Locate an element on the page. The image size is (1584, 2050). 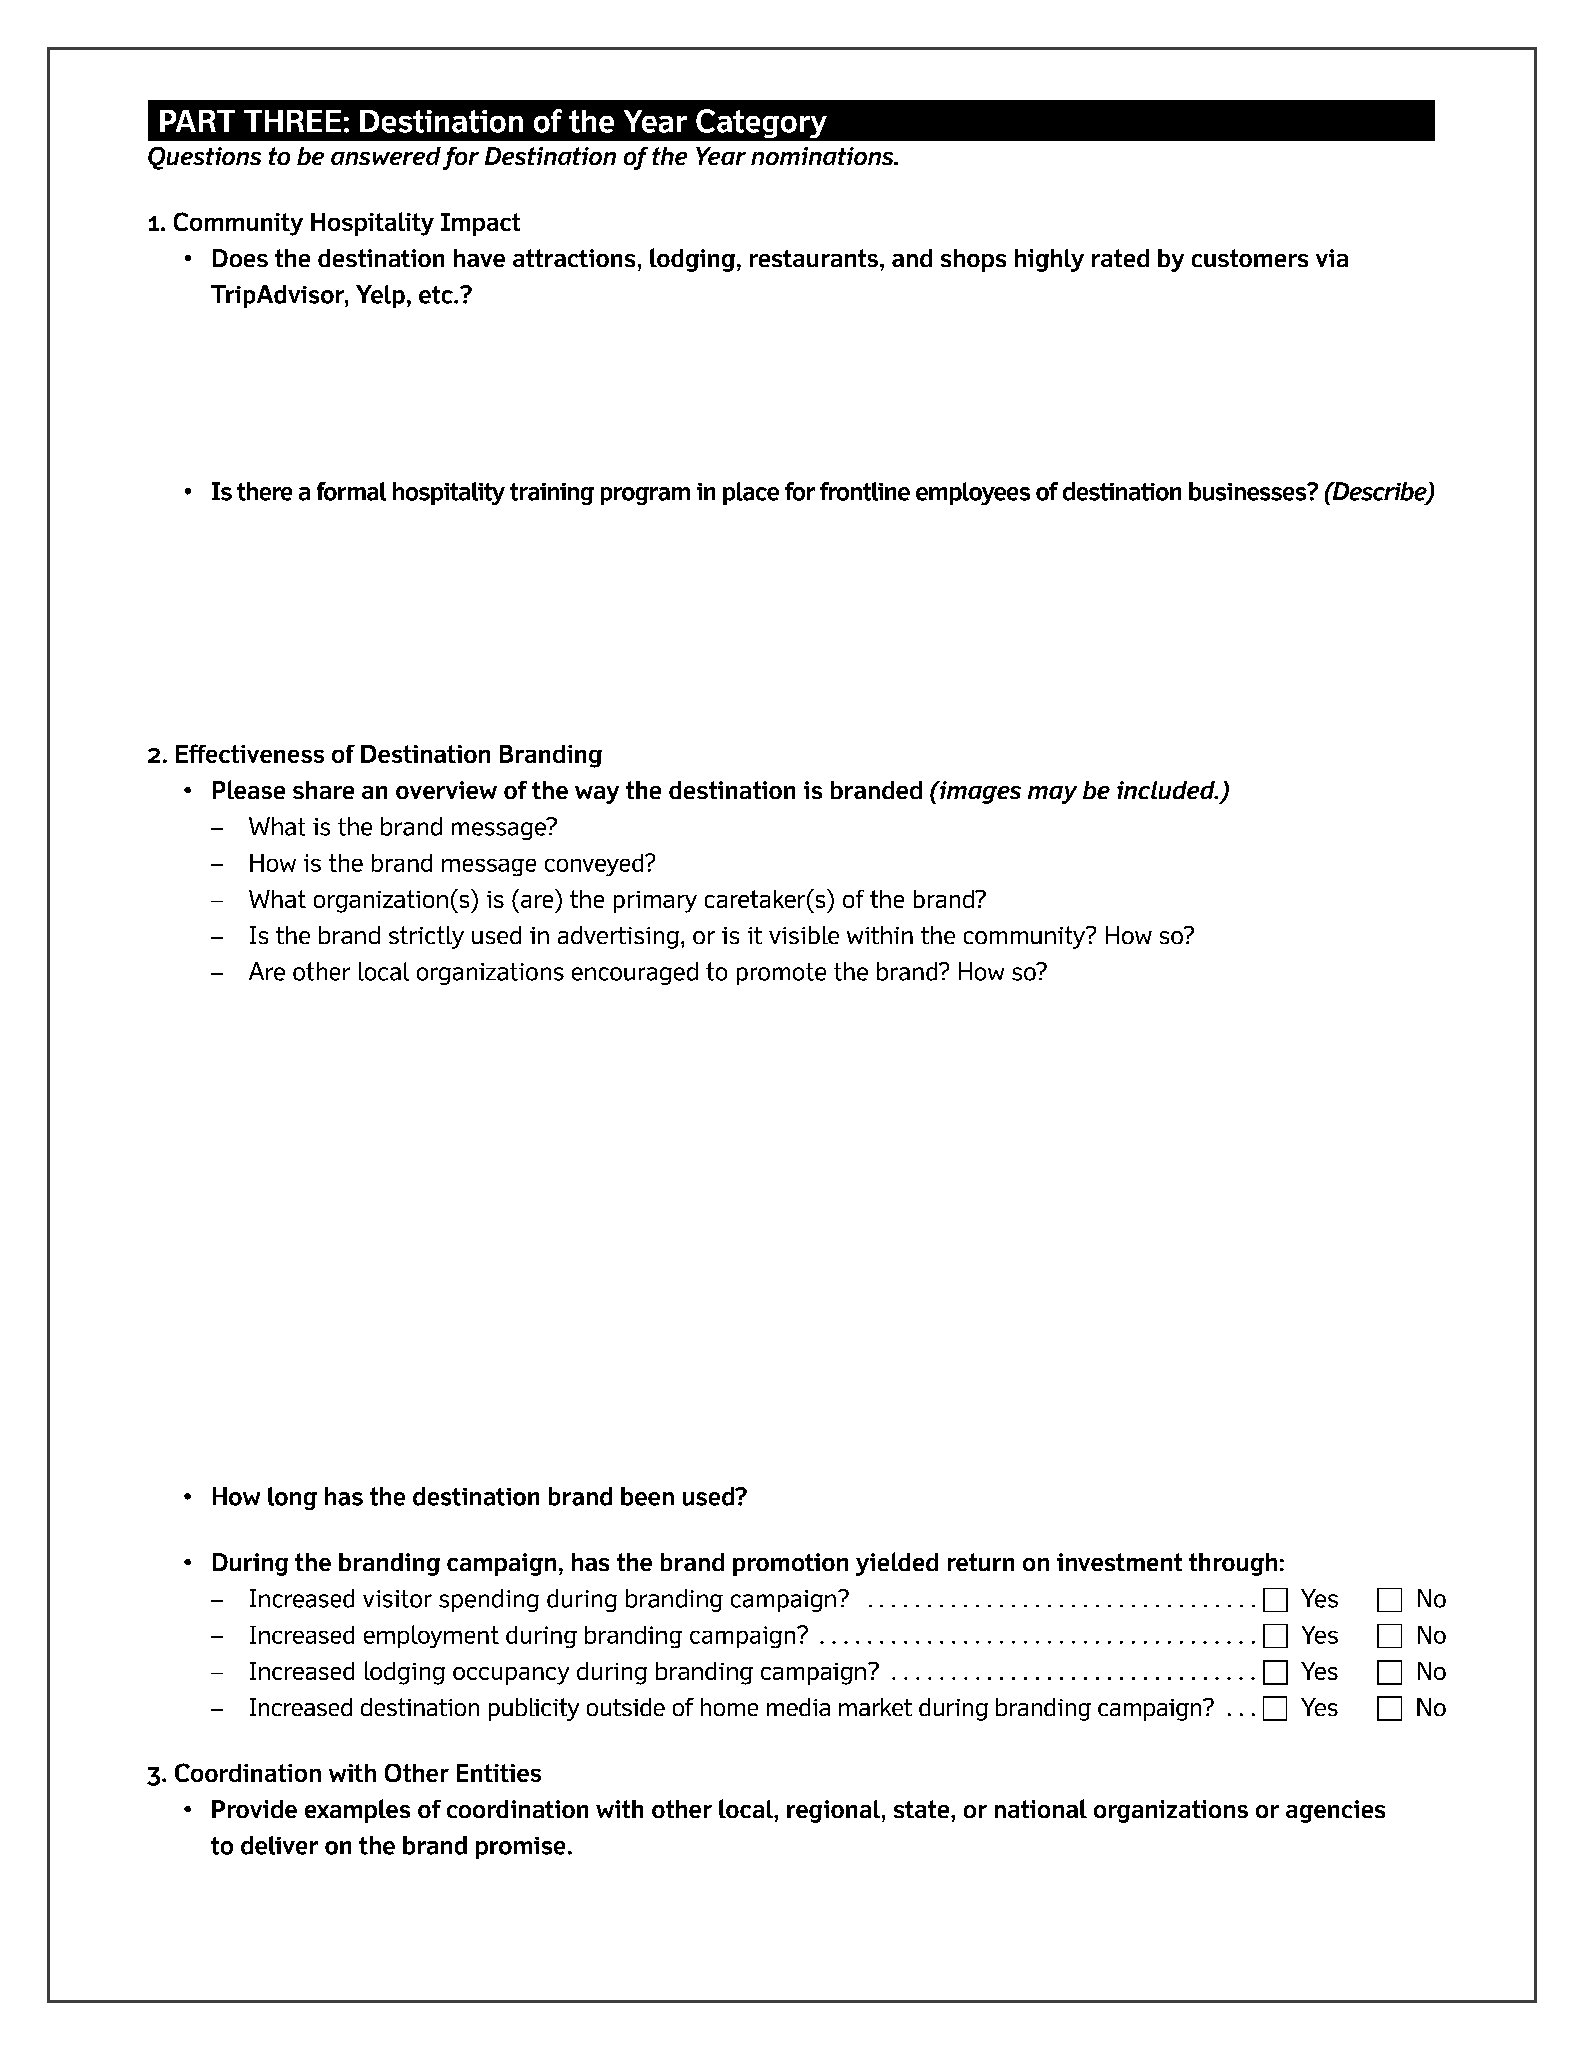
strictly is located at coordinates (426, 937).
